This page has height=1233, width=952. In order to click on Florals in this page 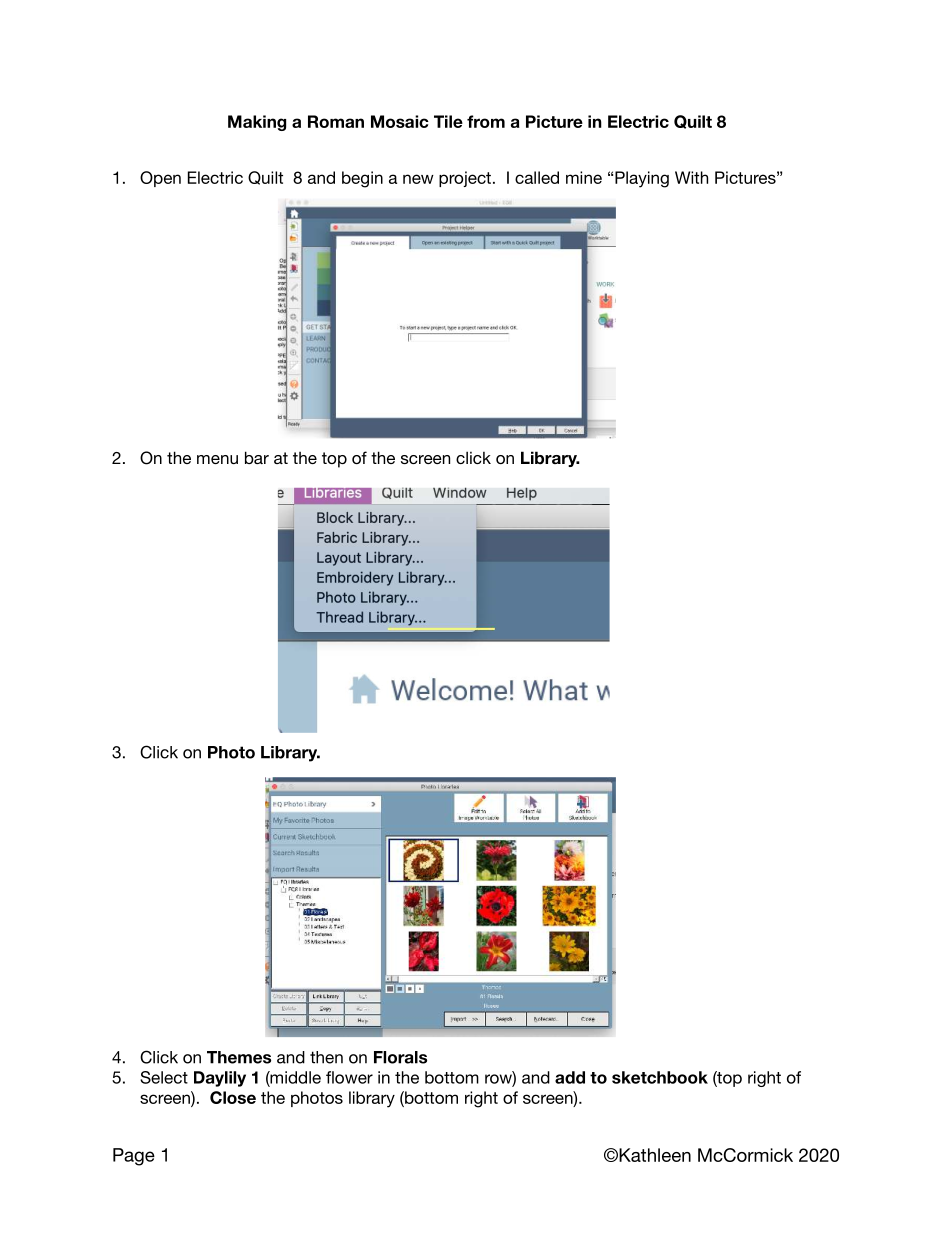, I will do `click(400, 1057)`.
